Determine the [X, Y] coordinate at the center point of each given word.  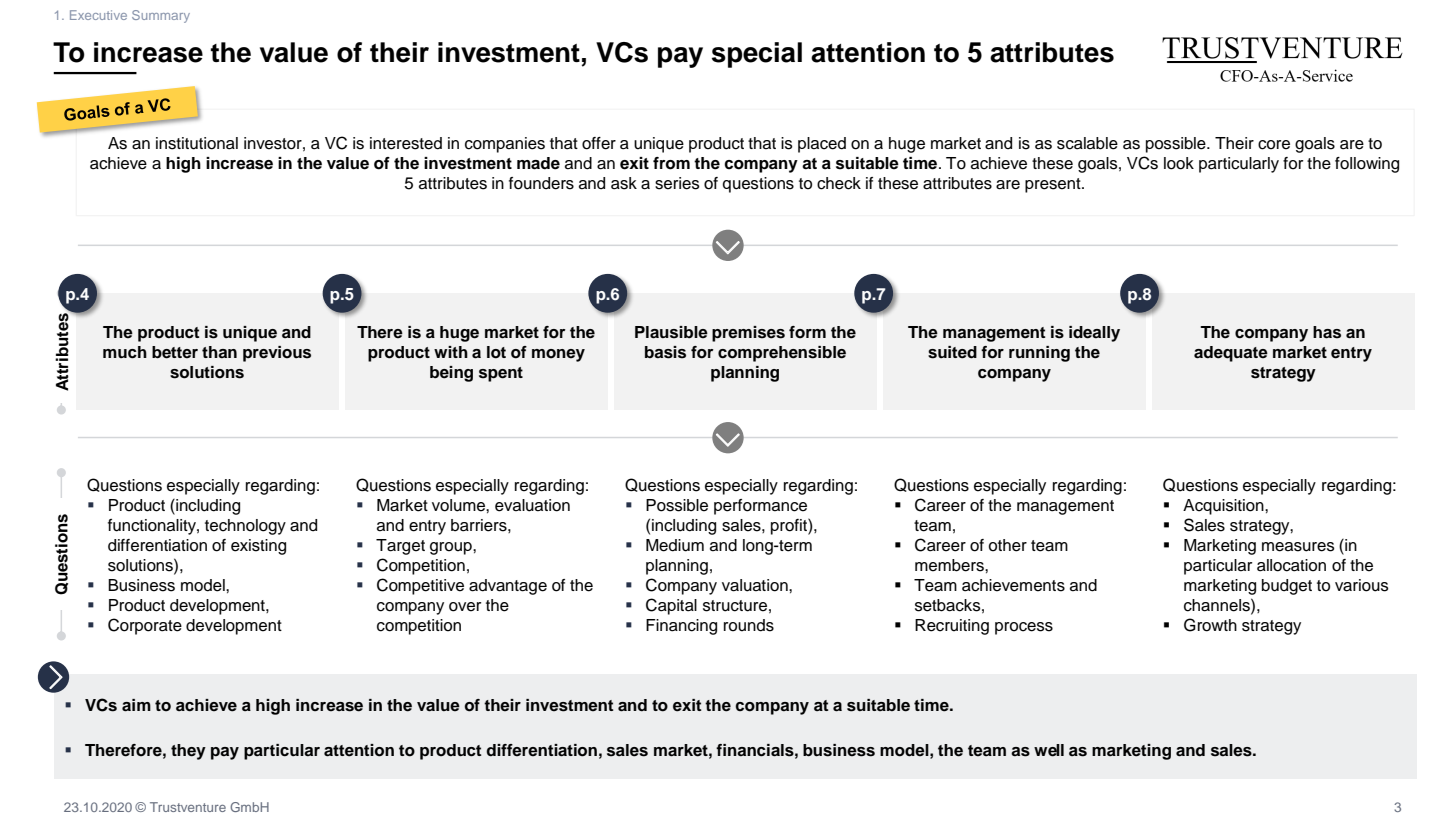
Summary [161, 16]
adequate [1231, 354]
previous [277, 354]
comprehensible [782, 354]
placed [822, 145]
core [1274, 145]
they [188, 752]
